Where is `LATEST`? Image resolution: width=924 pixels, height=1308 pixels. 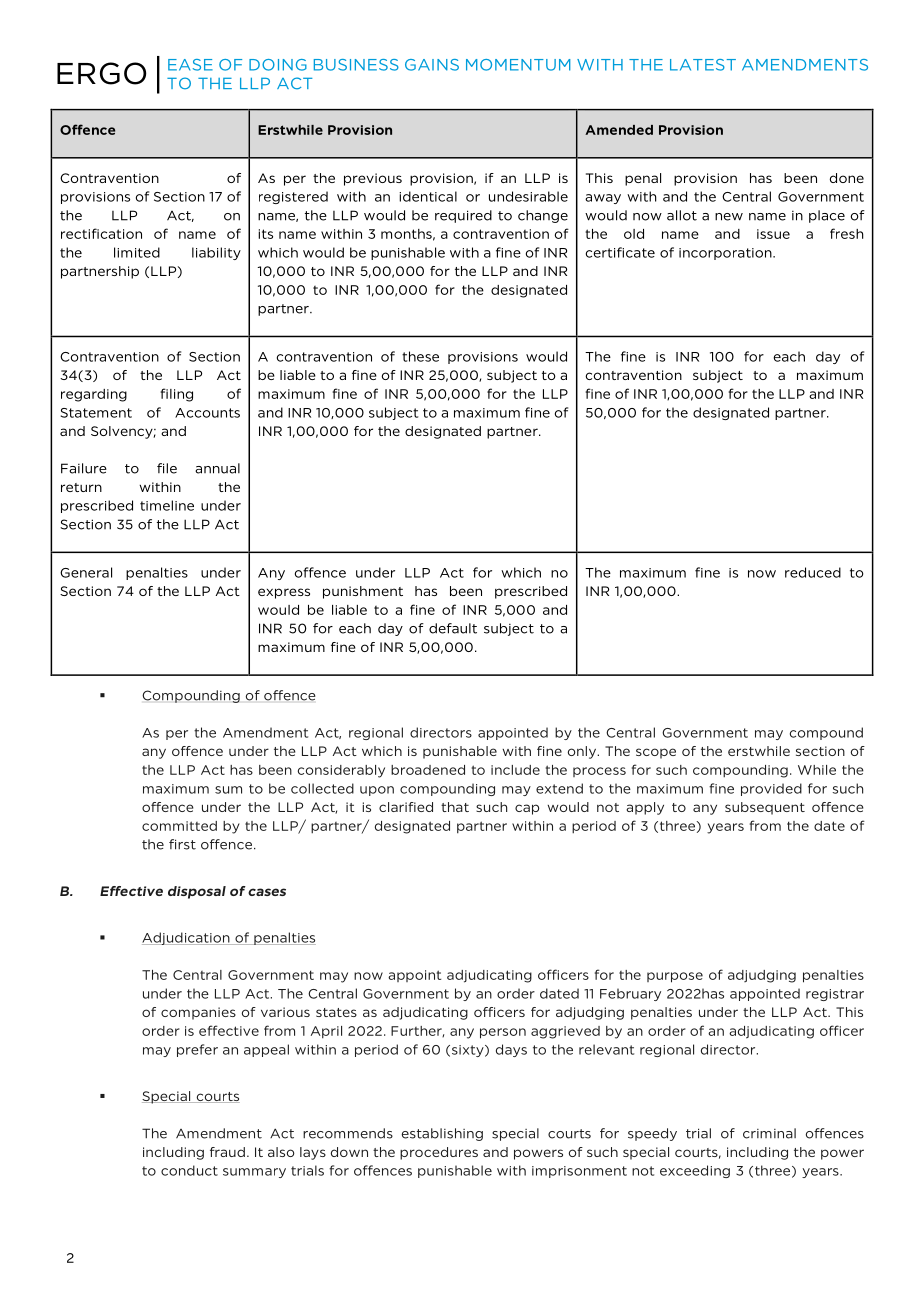 LATEST is located at coordinates (703, 65).
